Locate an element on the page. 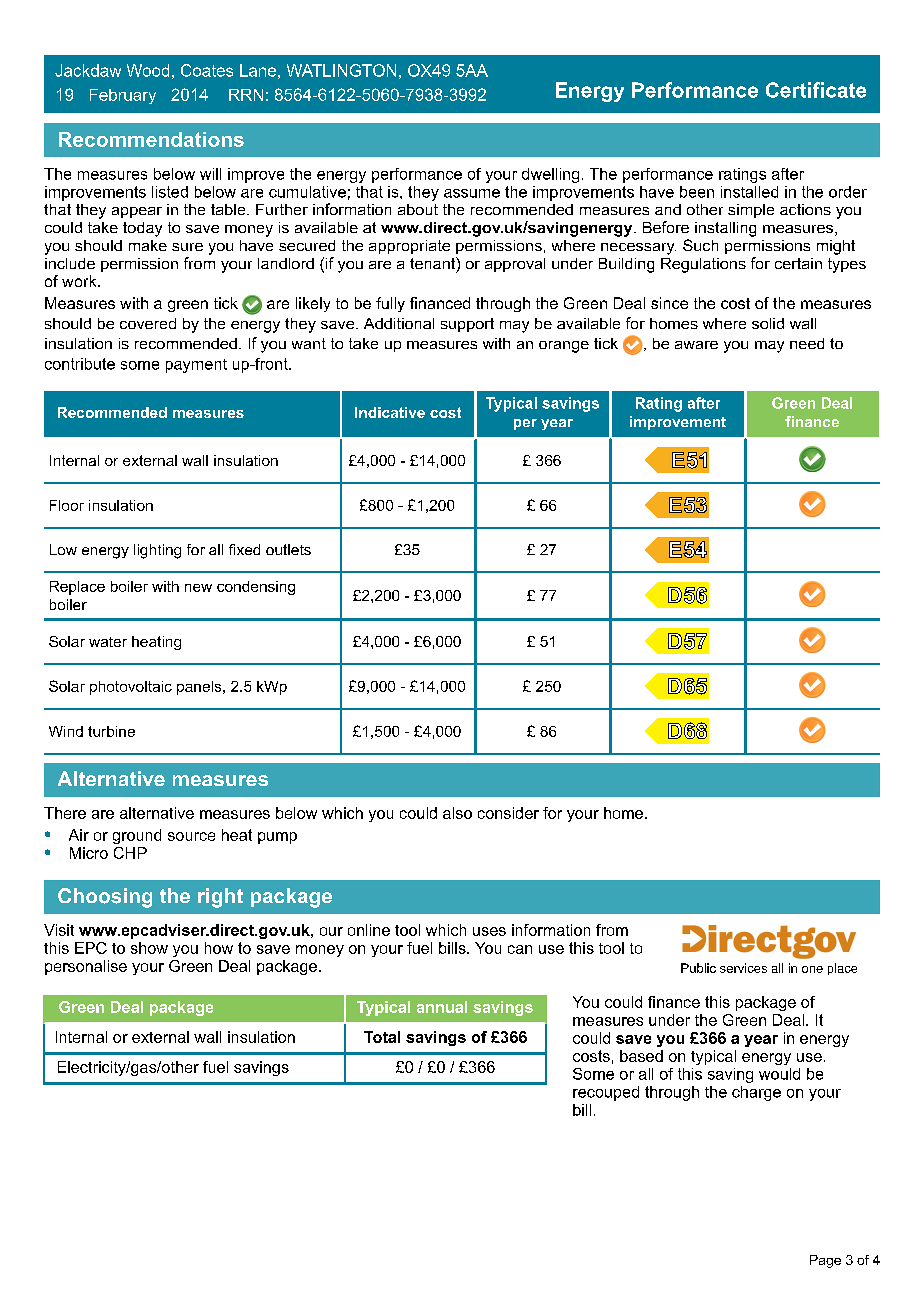  services is located at coordinates (743, 968).
